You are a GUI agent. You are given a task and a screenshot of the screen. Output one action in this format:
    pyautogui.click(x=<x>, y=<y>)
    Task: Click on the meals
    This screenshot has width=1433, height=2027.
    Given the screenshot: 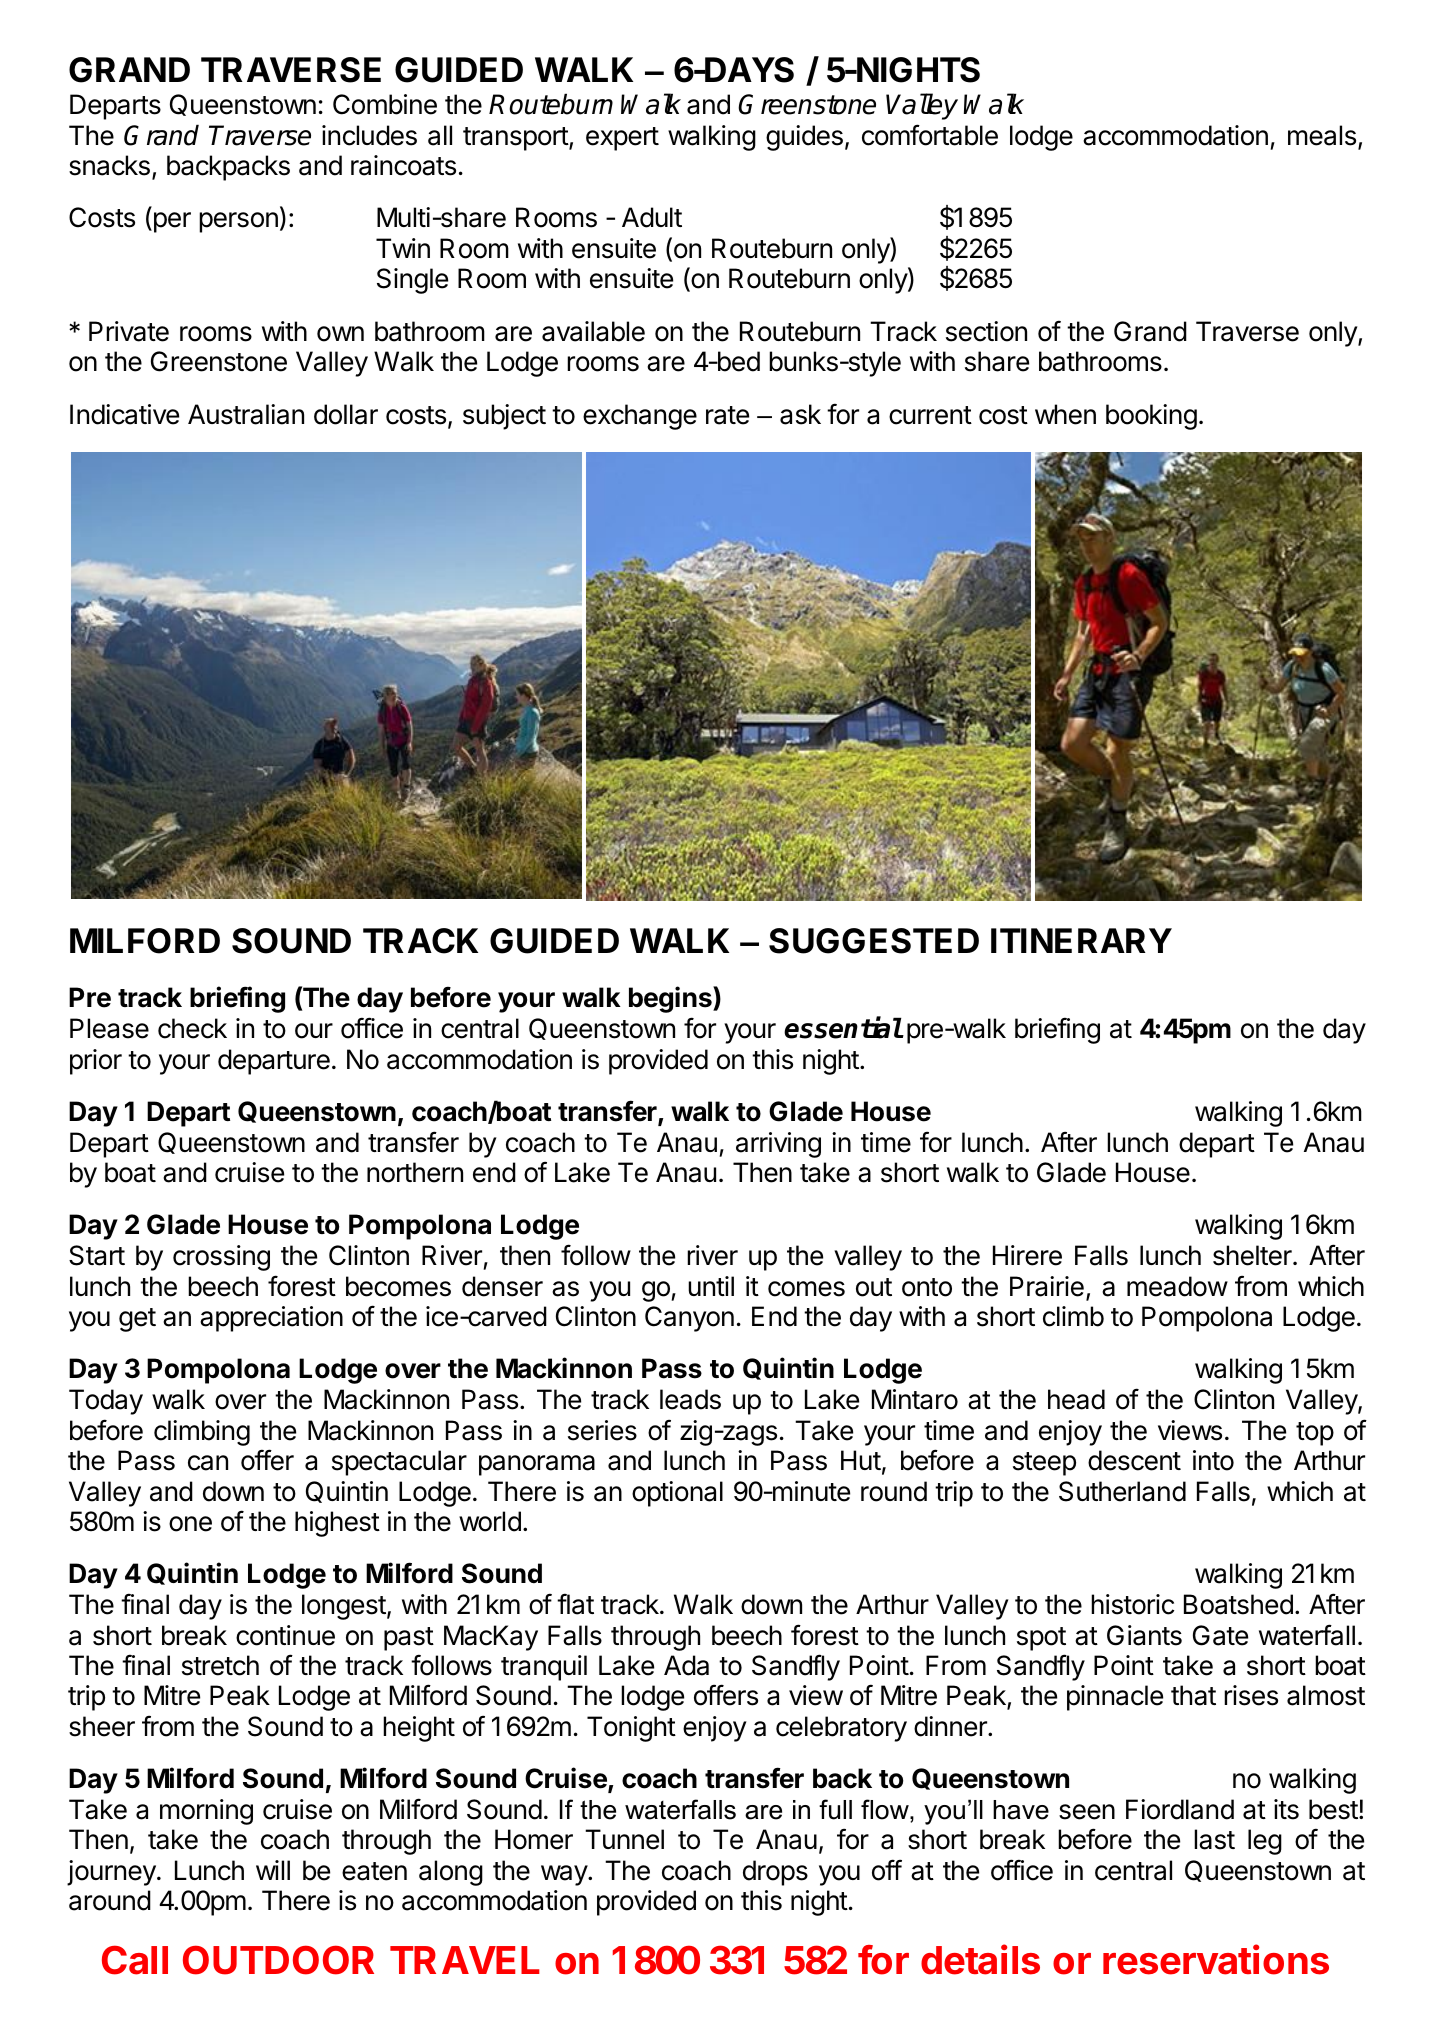 What is the action you would take?
    pyautogui.click(x=1322, y=135)
